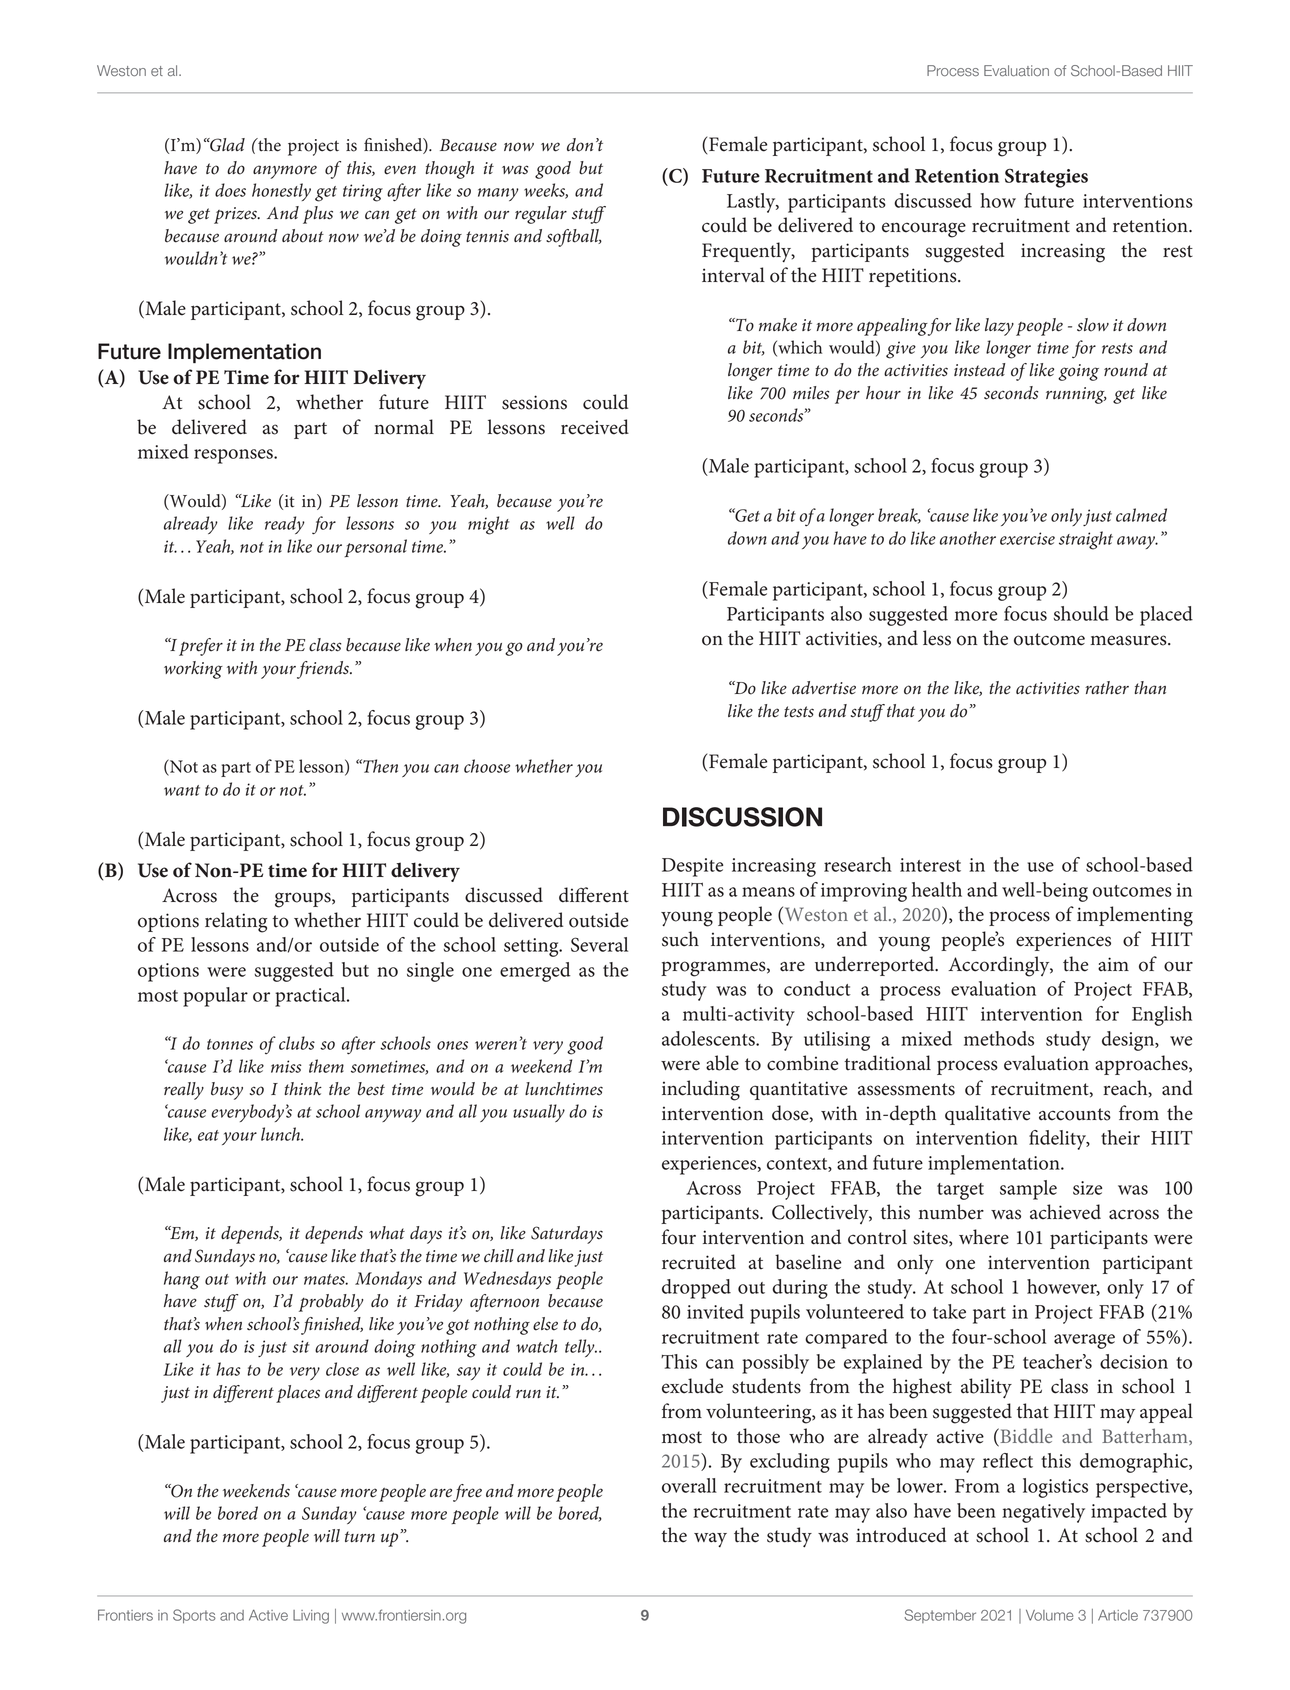 The image size is (1290, 1690). Describe the element at coordinates (324, 670) in the screenshot. I see `friends` at that location.
